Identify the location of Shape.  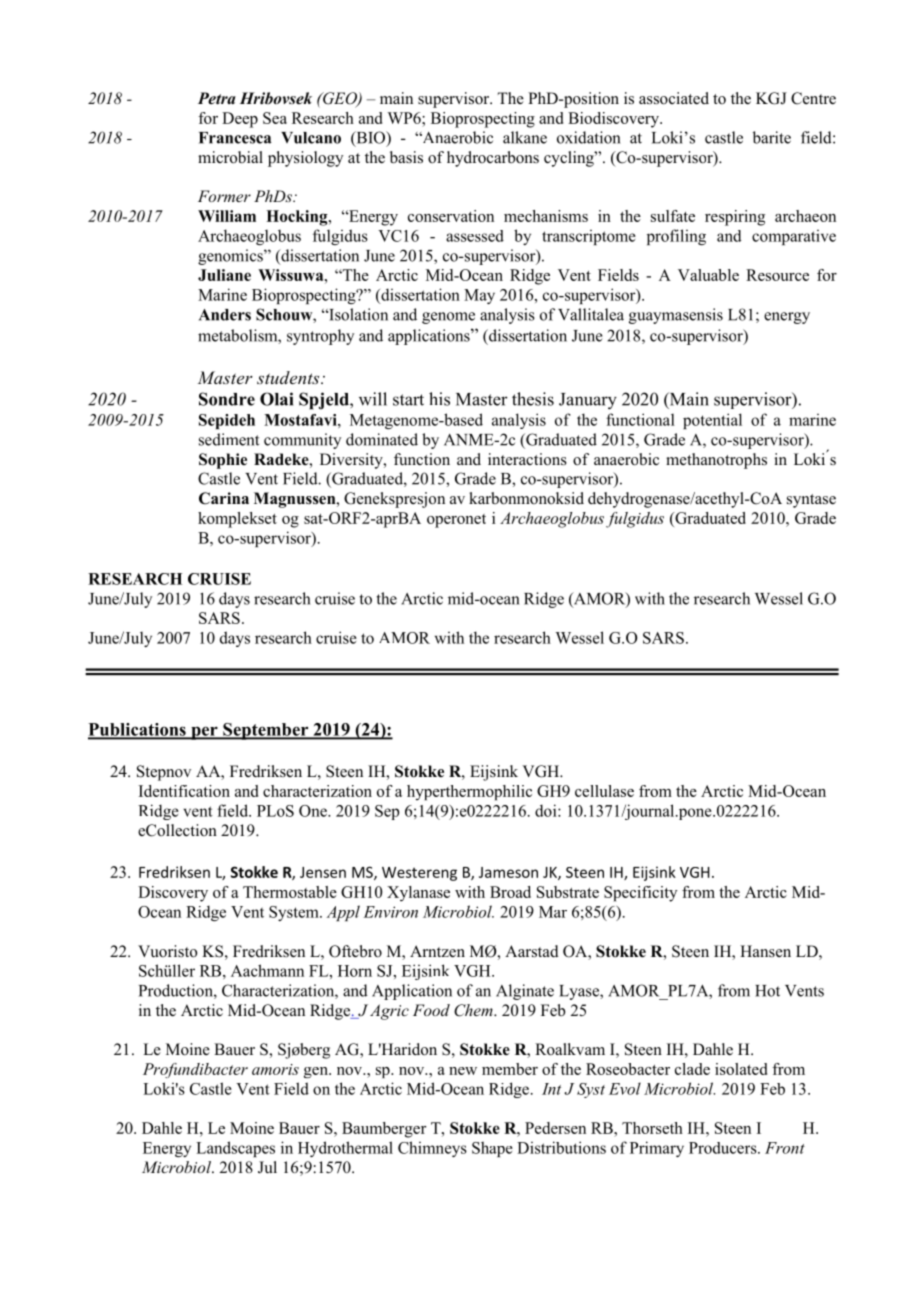
(492, 1149).
